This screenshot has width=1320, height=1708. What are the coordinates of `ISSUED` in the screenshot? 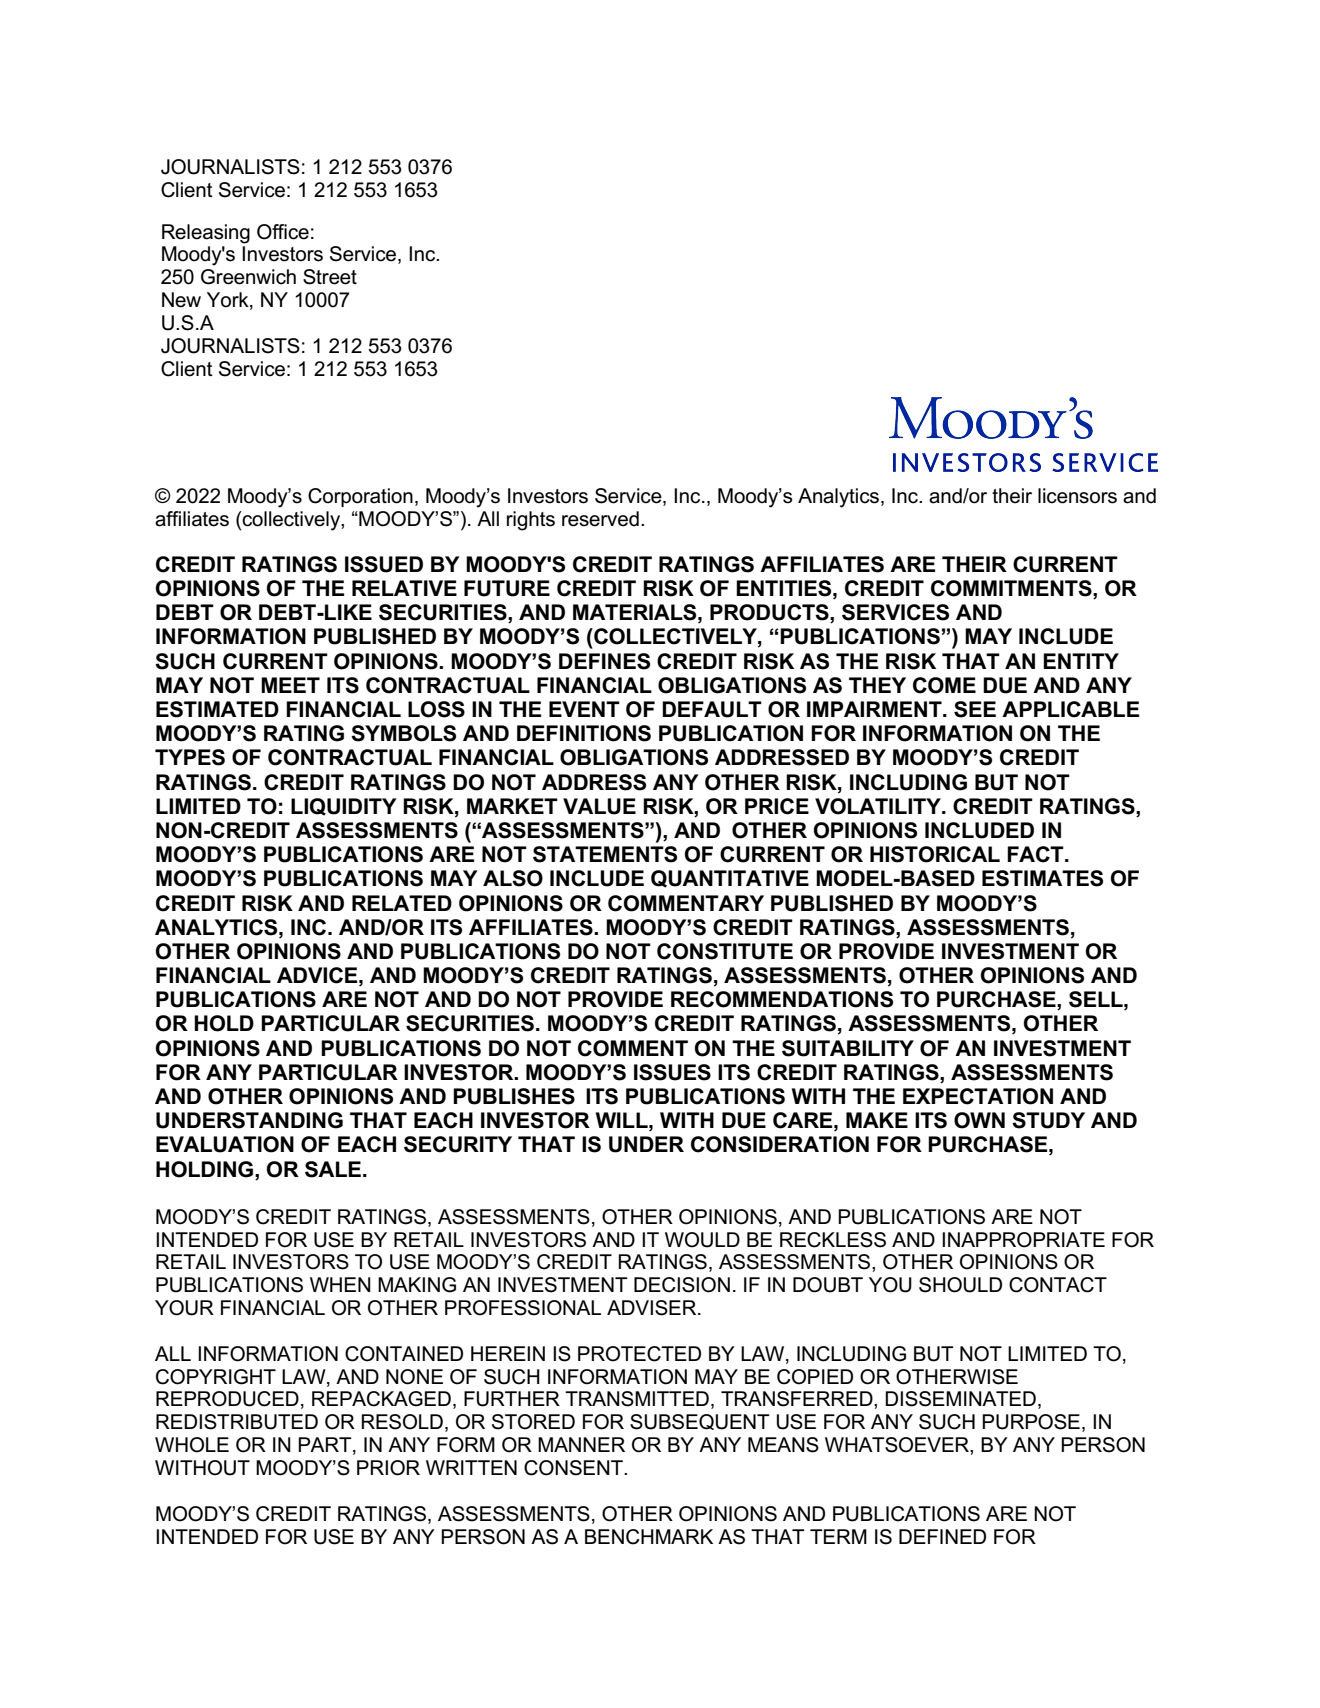 It's located at (384, 564).
